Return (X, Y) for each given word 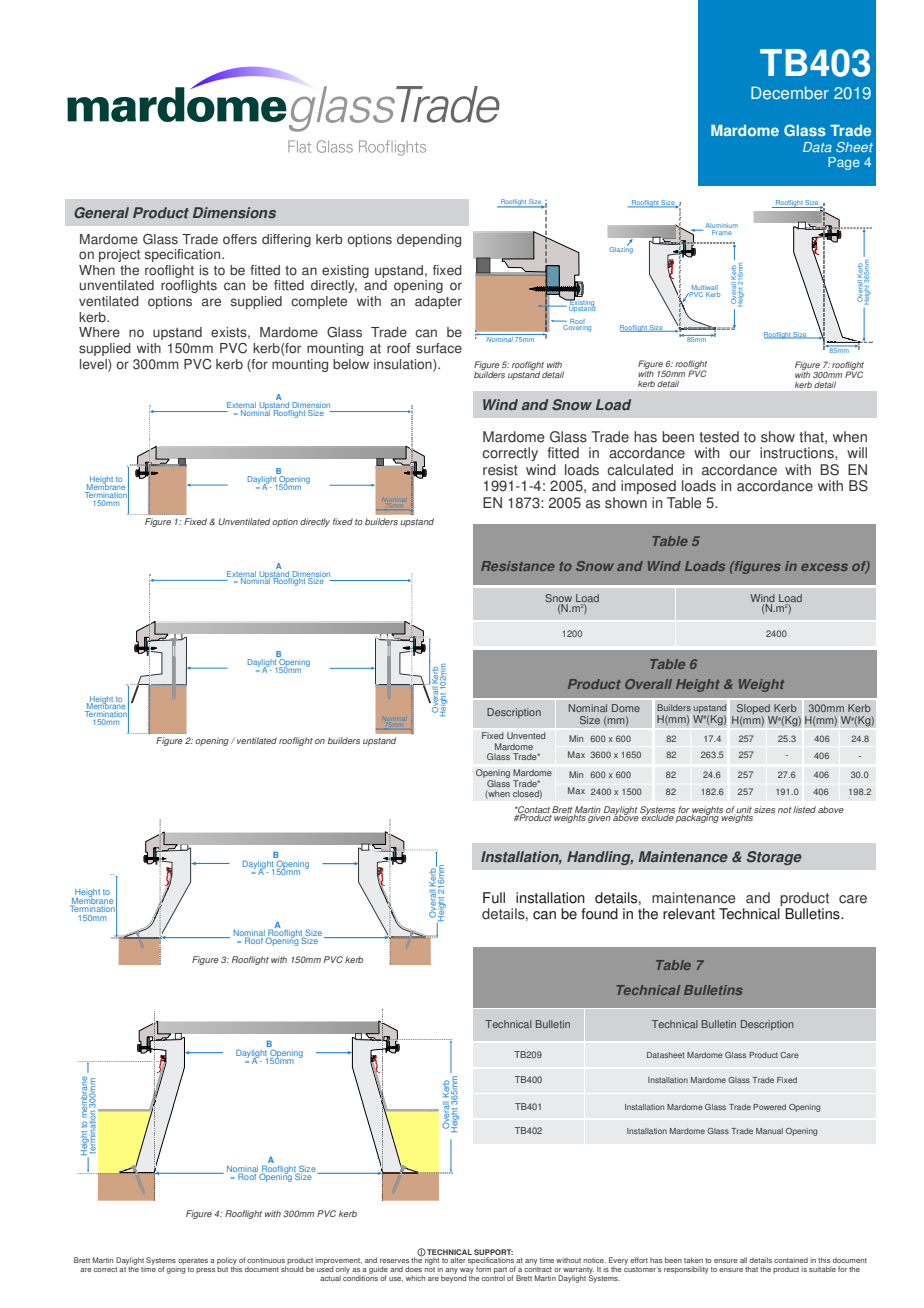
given (599, 817)
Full (494, 898)
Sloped (753, 710)
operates (193, 1261)
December (790, 93)
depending (429, 240)
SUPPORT (493, 1252)
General (101, 213)
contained (791, 1260)
